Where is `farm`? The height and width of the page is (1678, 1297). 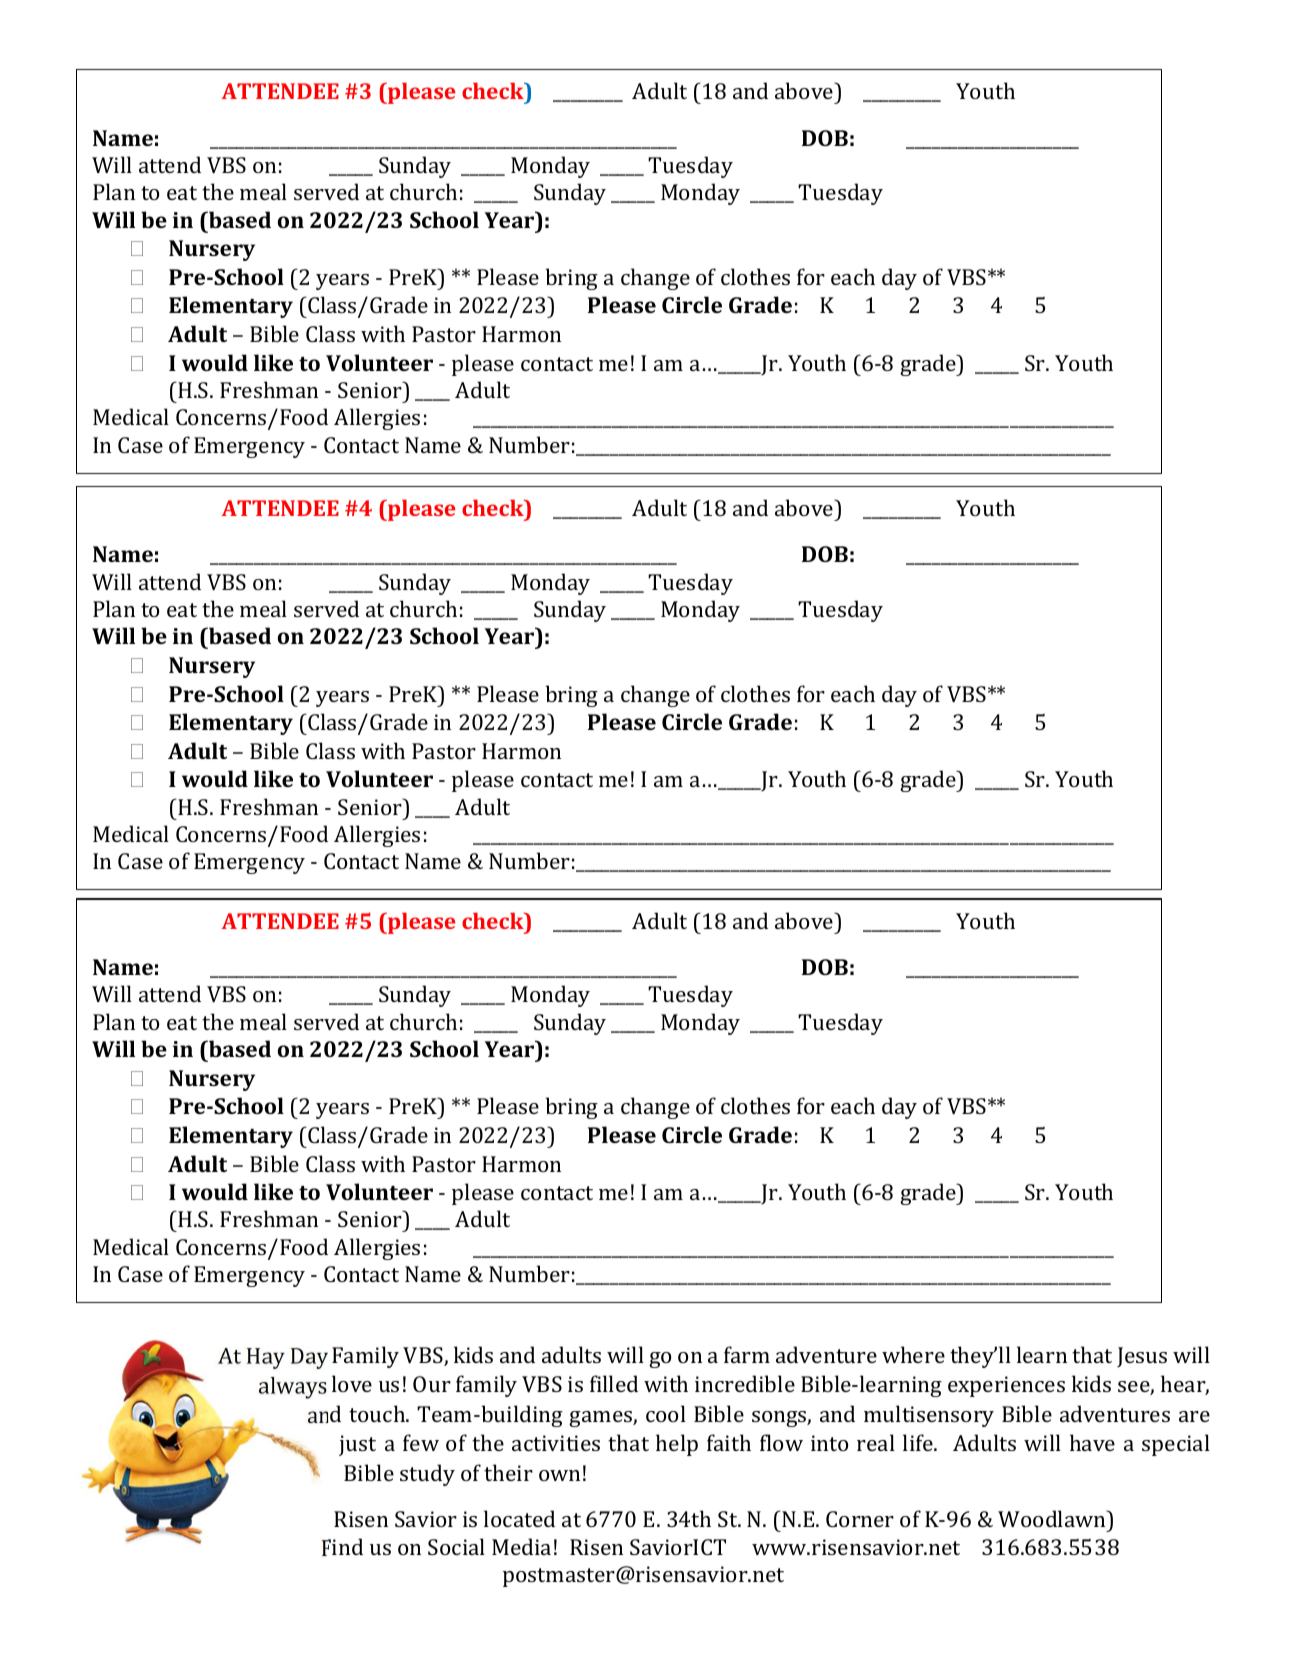
farm is located at coordinates (747, 1354).
